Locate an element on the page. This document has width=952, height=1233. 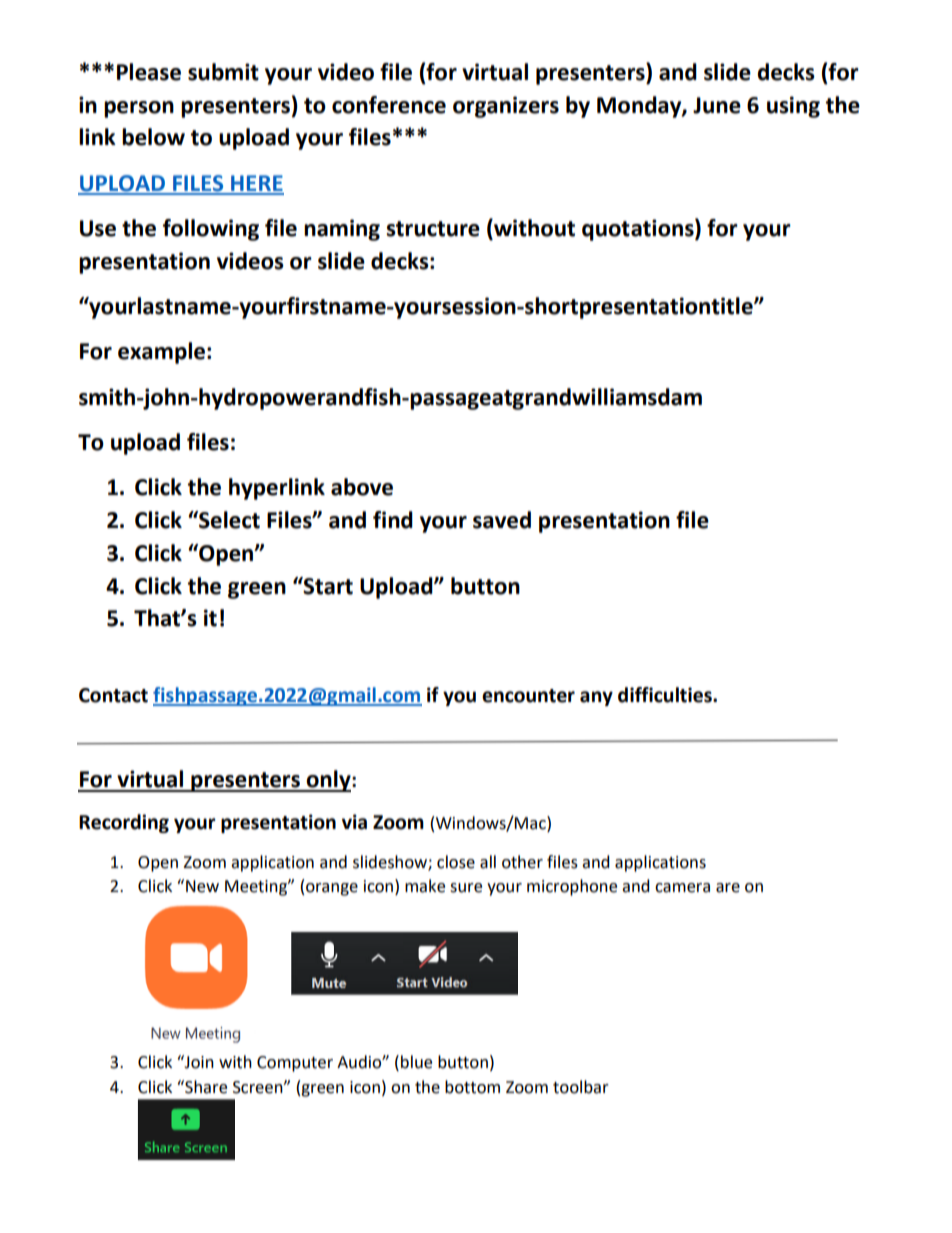
close is located at coordinates (456, 862).
